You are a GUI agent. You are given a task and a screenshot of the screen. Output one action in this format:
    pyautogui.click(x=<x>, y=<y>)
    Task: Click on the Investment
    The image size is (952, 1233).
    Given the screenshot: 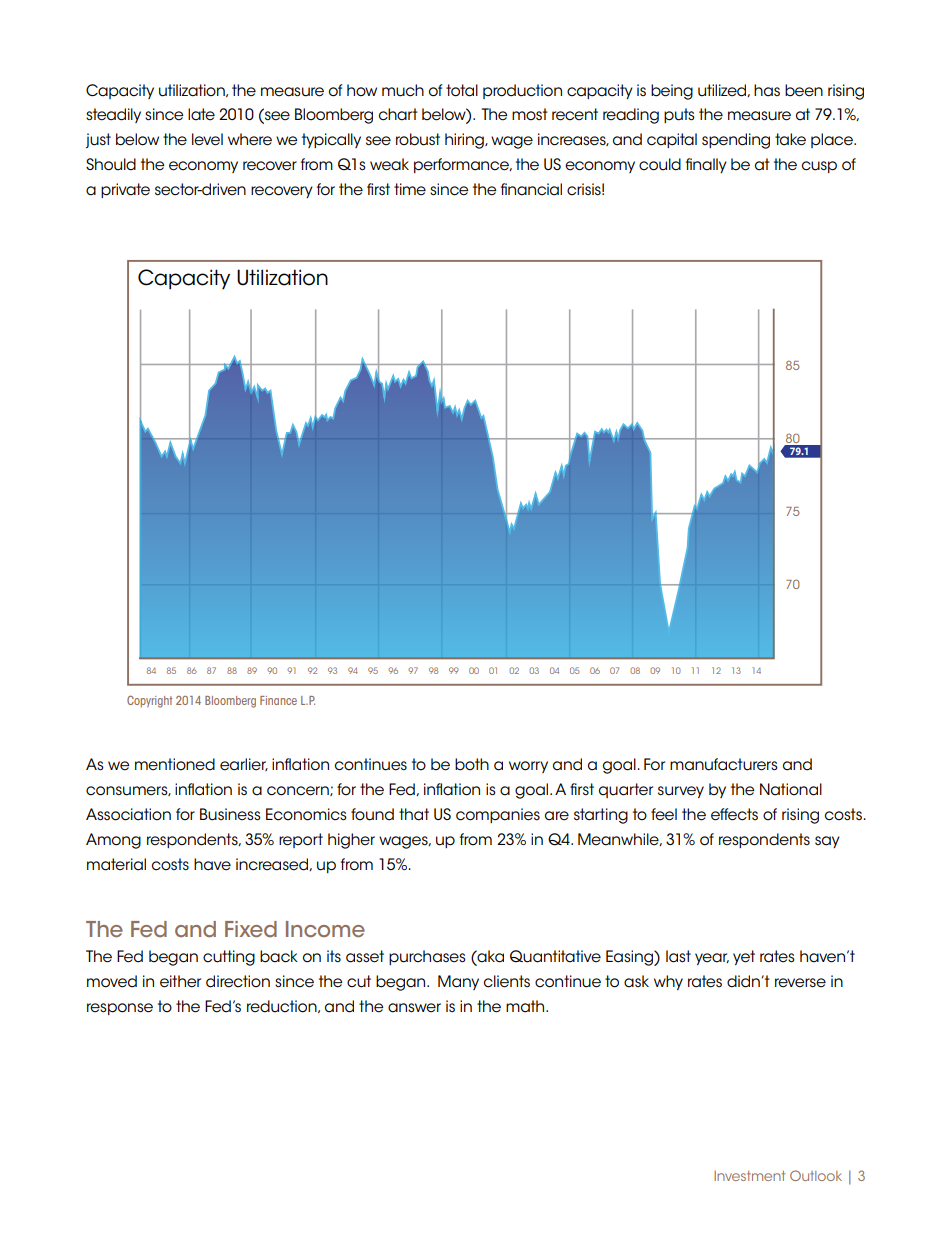 What is the action you would take?
    pyautogui.click(x=749, y=1176)
